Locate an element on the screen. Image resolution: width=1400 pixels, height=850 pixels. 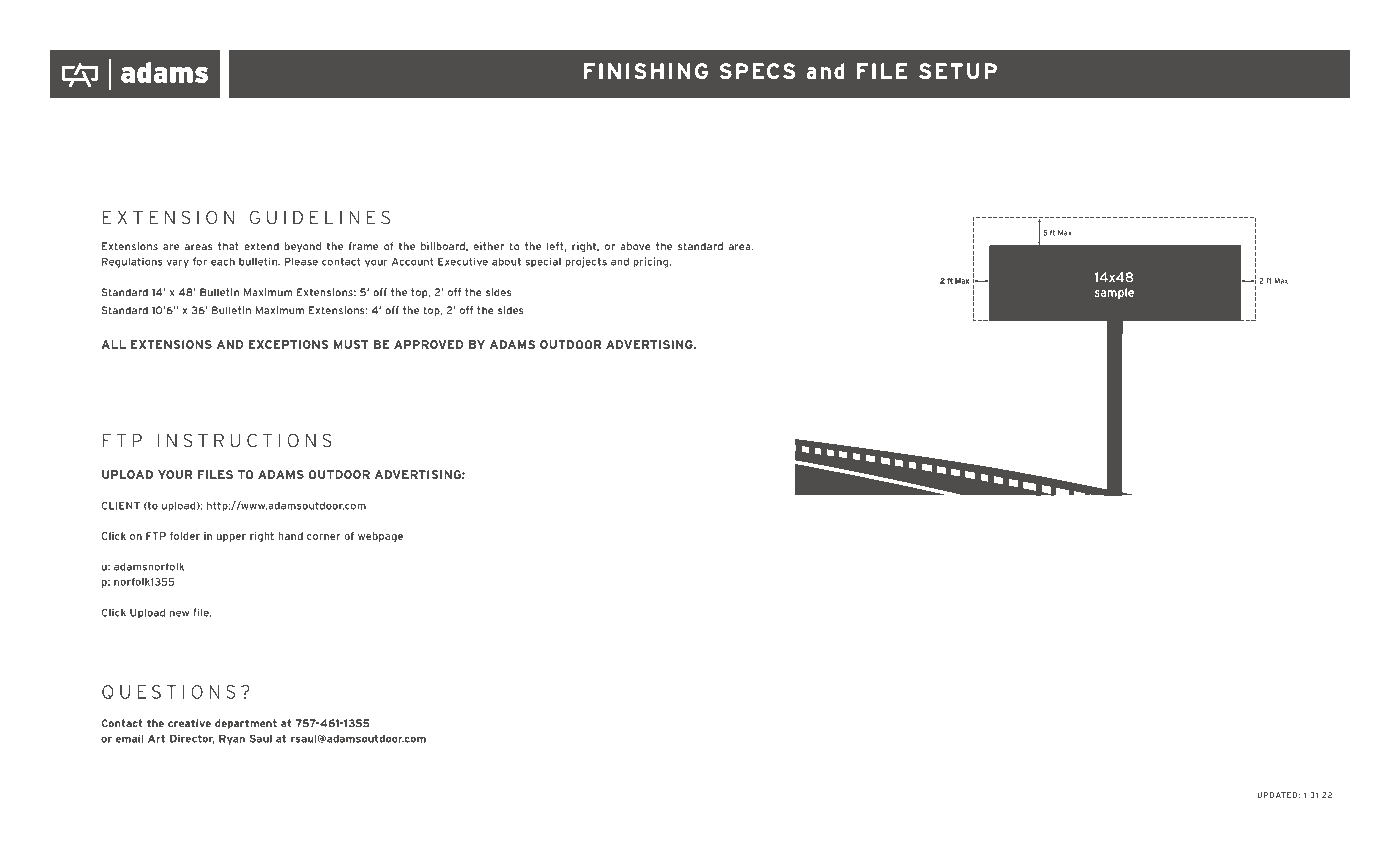
projects is located at coordinates (586, 262).
